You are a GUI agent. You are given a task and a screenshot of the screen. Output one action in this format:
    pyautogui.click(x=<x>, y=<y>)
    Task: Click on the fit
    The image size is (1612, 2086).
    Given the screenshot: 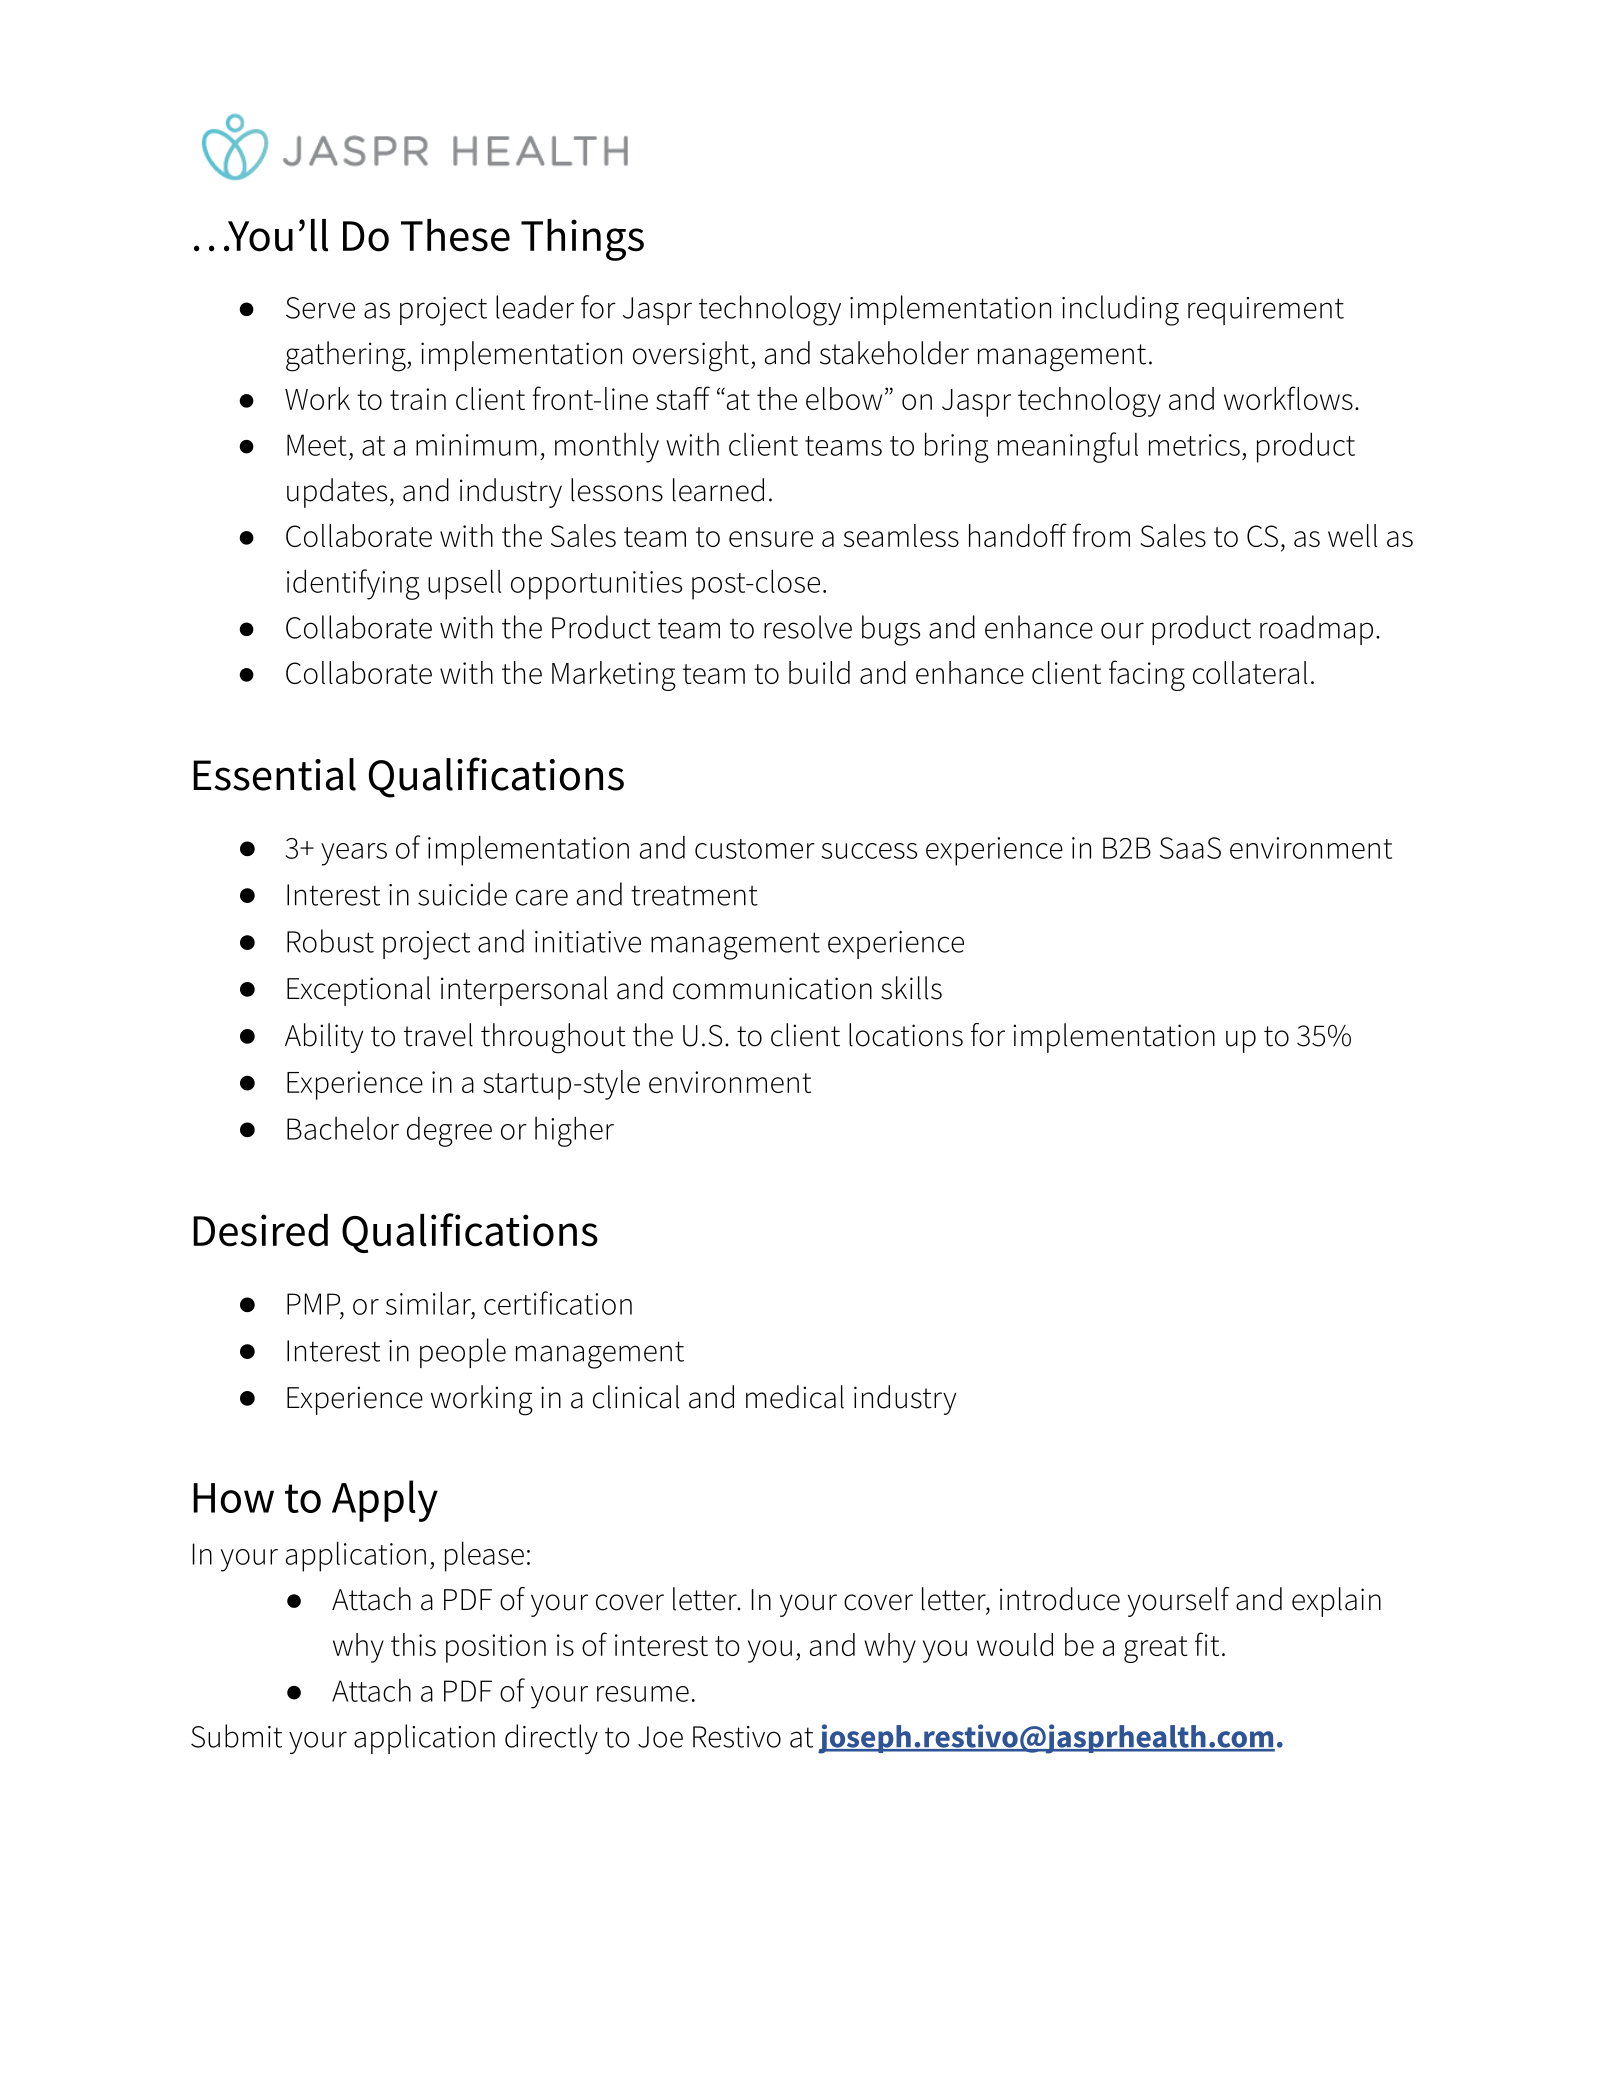 What is the action you would take?
    pyautogui.click(x=1207, y=1644)
